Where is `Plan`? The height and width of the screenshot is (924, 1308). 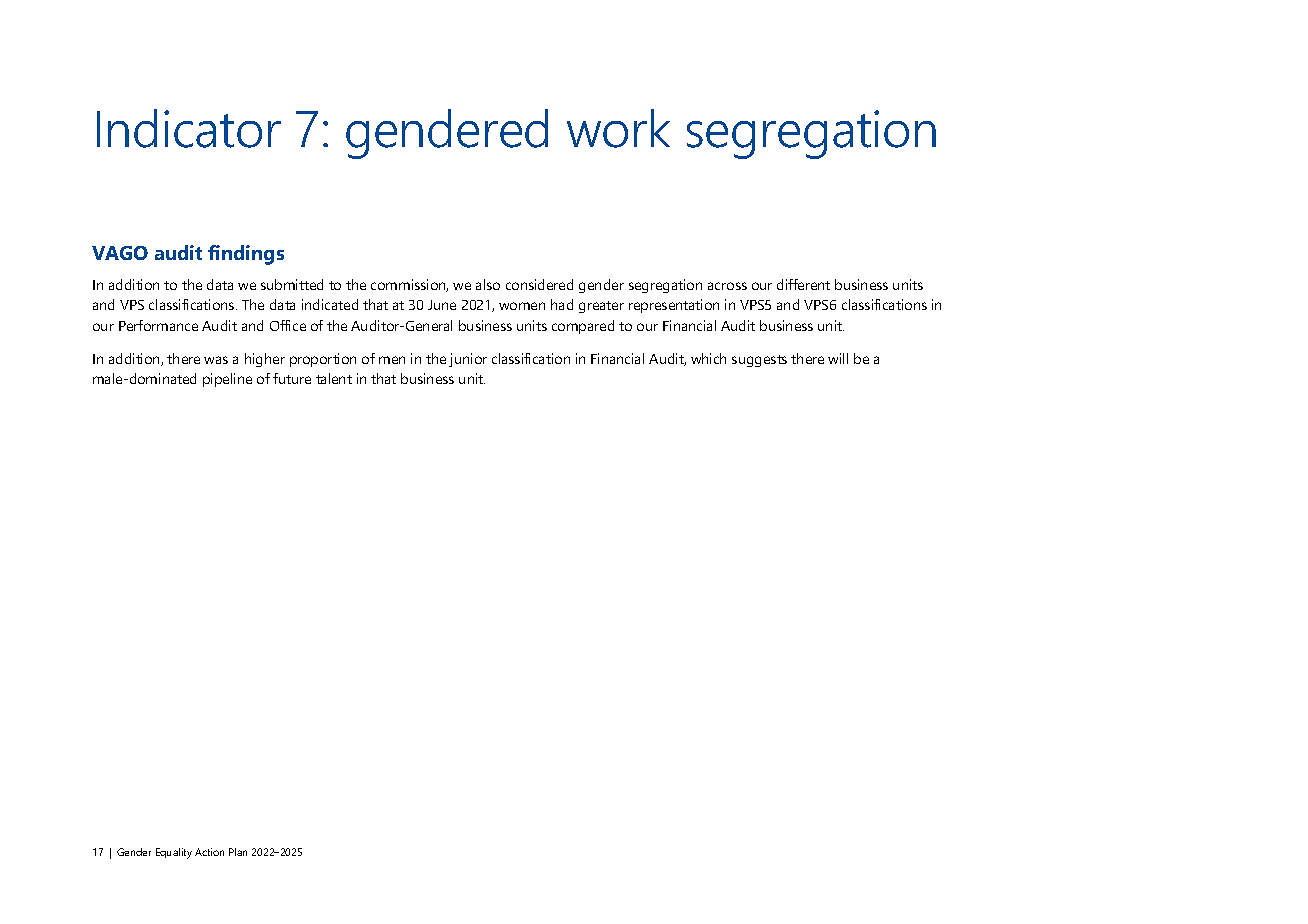 Plan is located at coordinates (238, 852).
